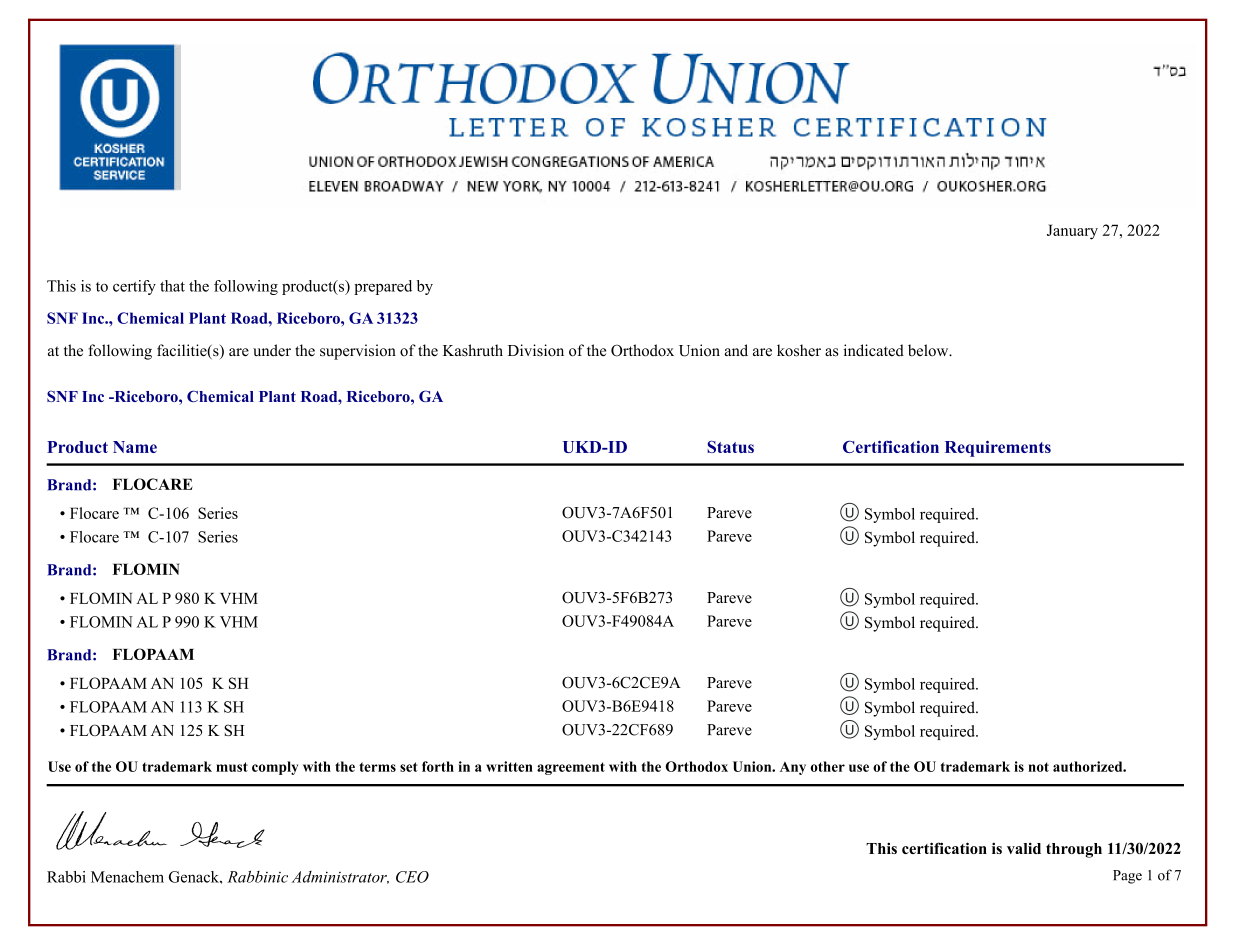 The height and width of the screenshot is (952, 1233). Describe the element at coordinates (929, 350) in the screenshot. I see `below` at that location.
